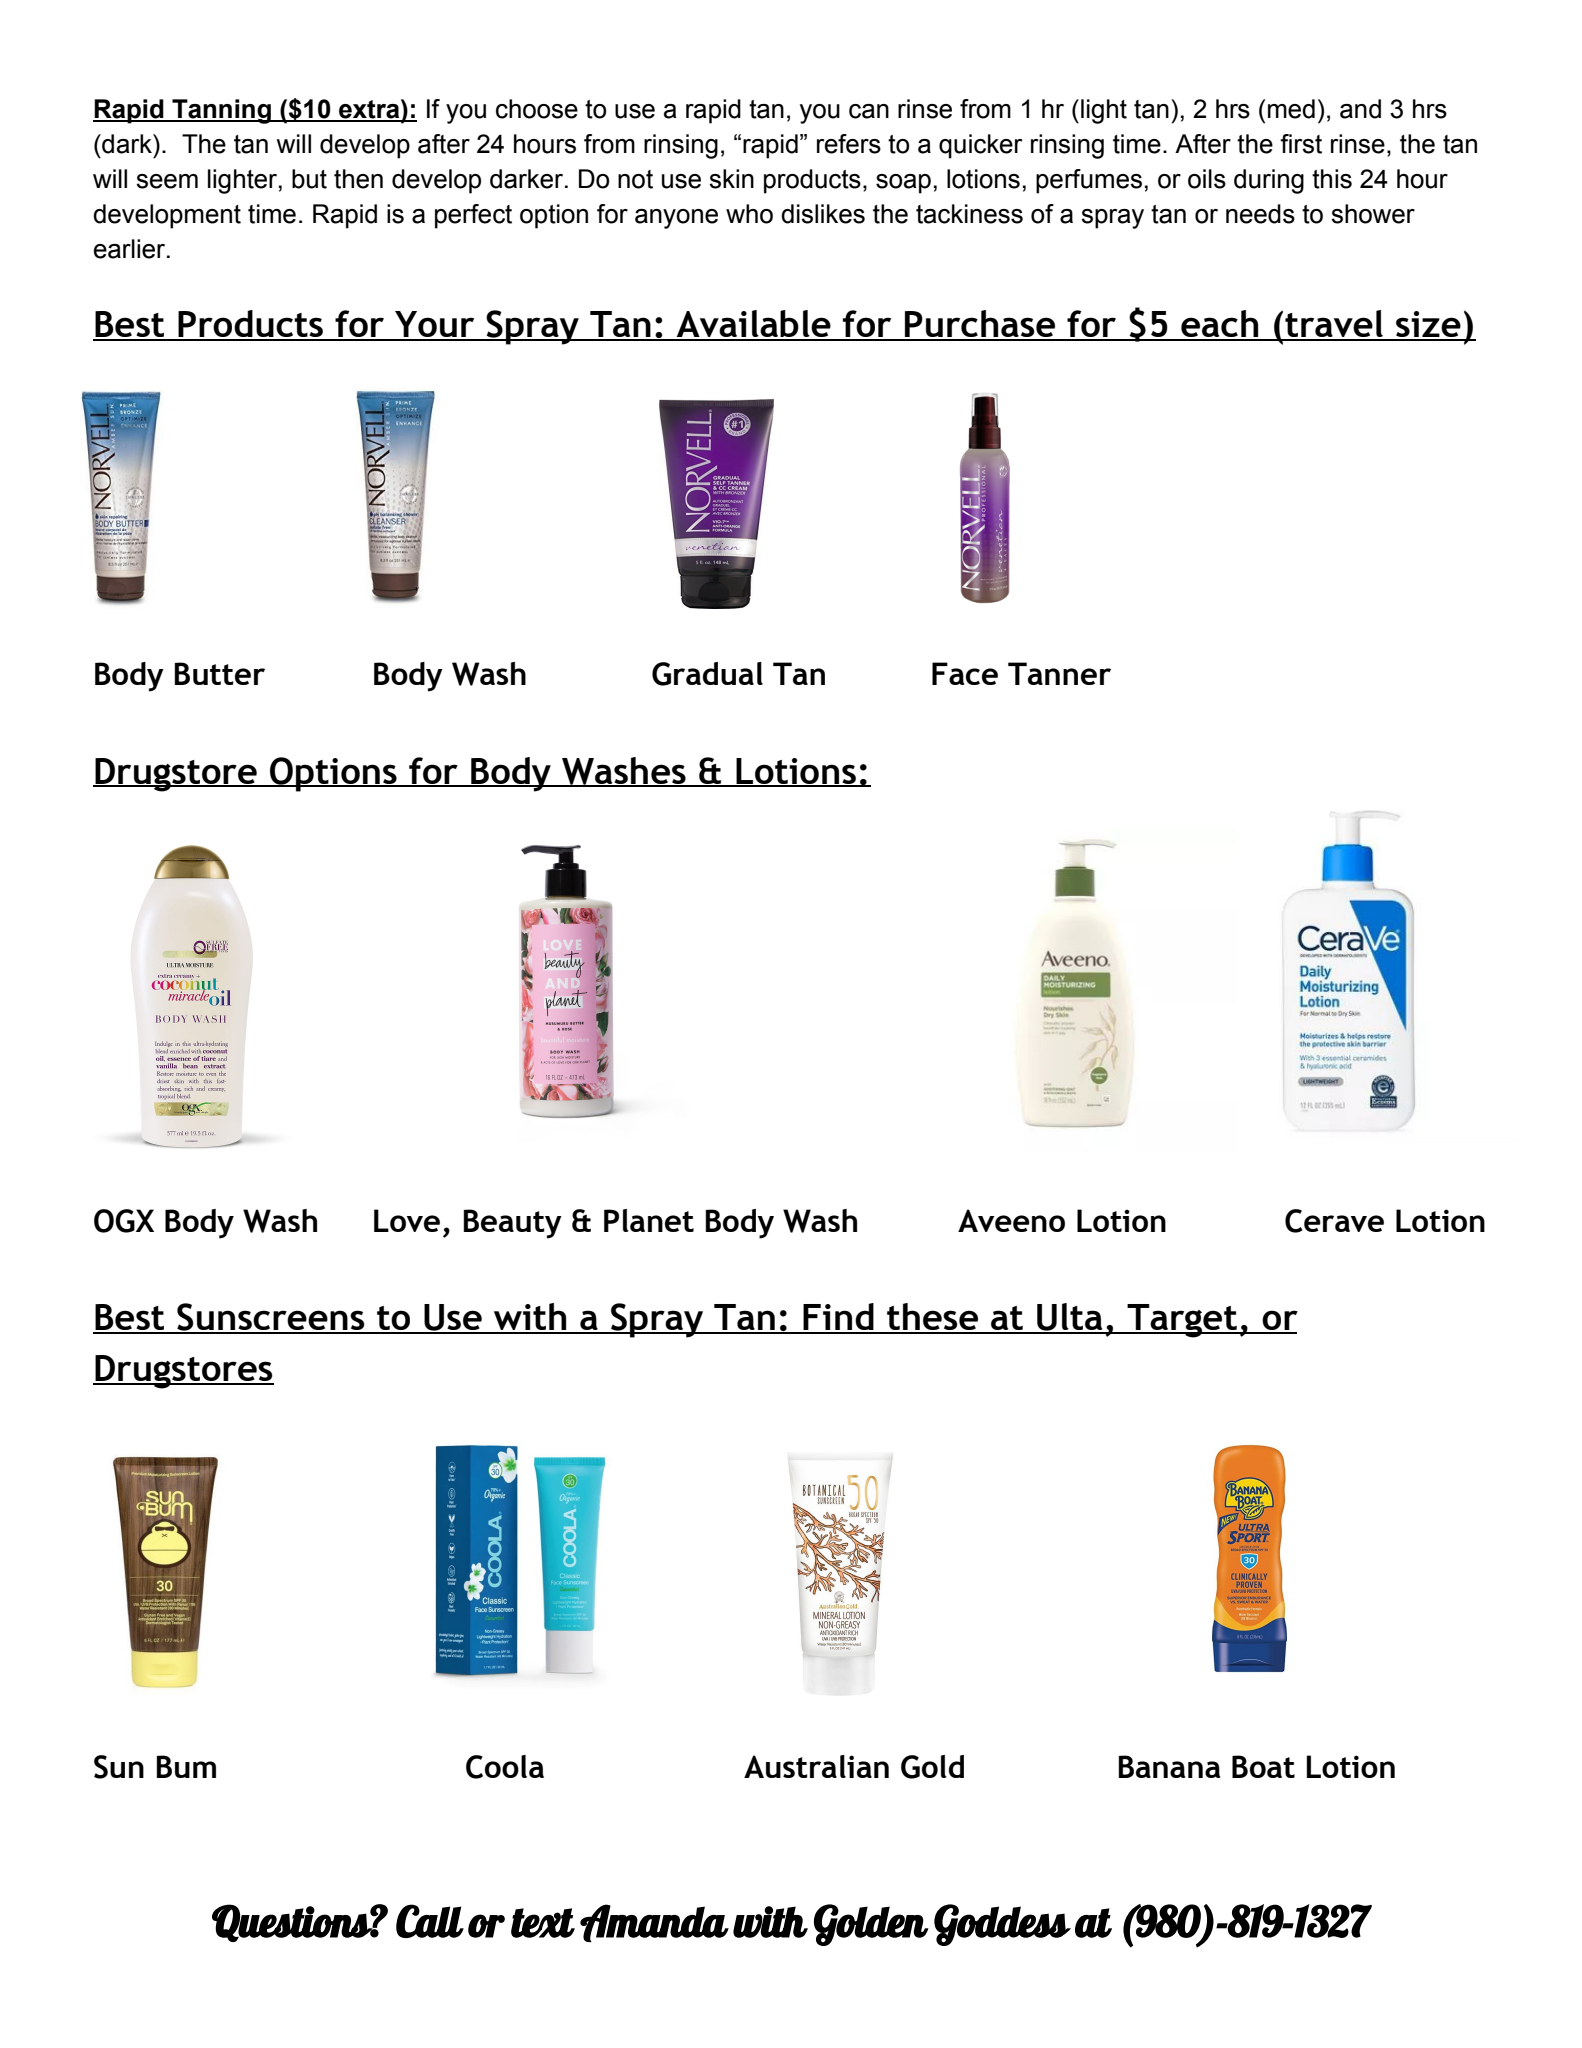 Image resolution: width=1582 pixels, height=2048 pixels. I want to click on Amanda, so click(654, 1923).
